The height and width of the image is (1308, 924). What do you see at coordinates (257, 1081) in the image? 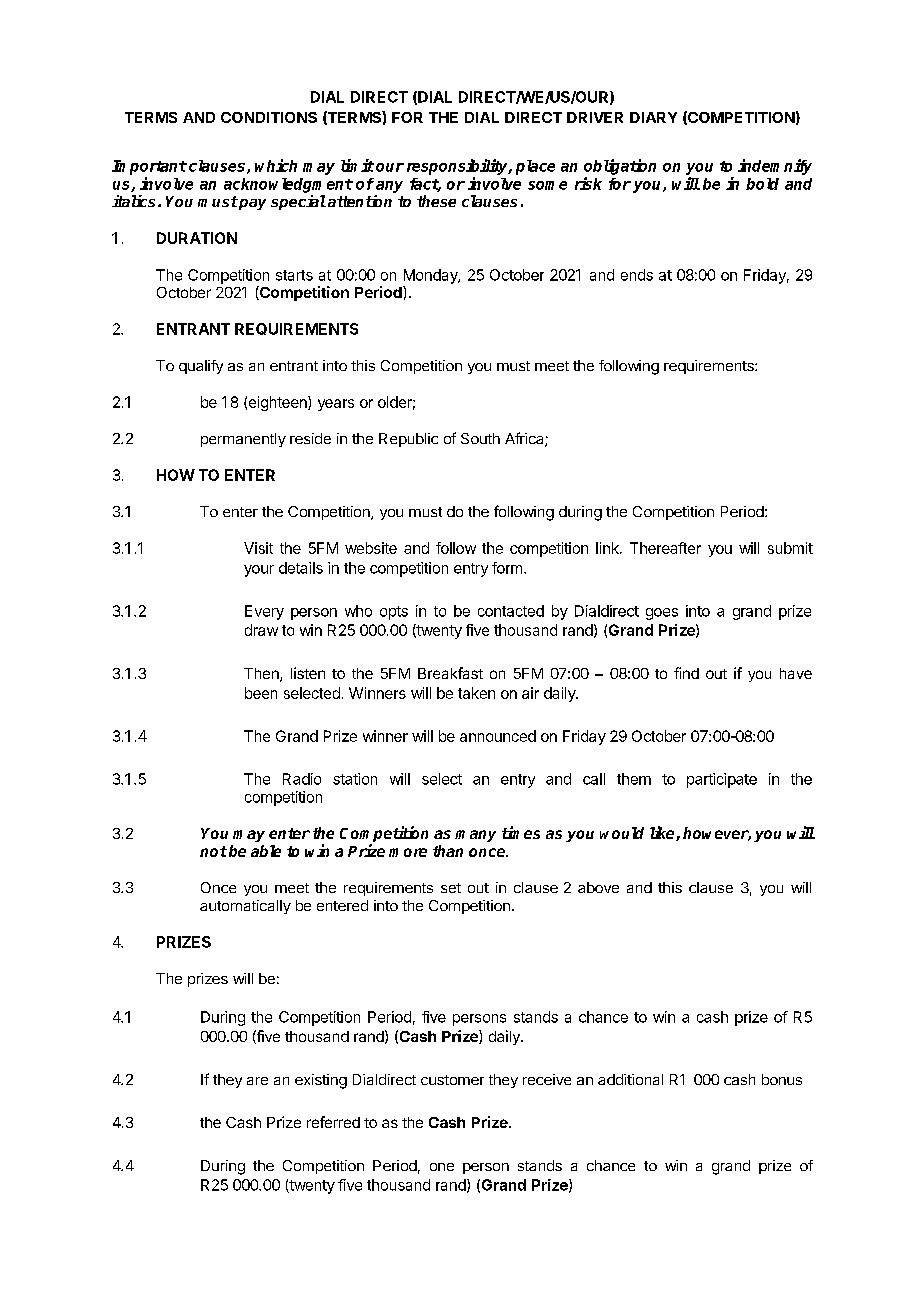
I see `are` at bounding box center [257, 1081].
